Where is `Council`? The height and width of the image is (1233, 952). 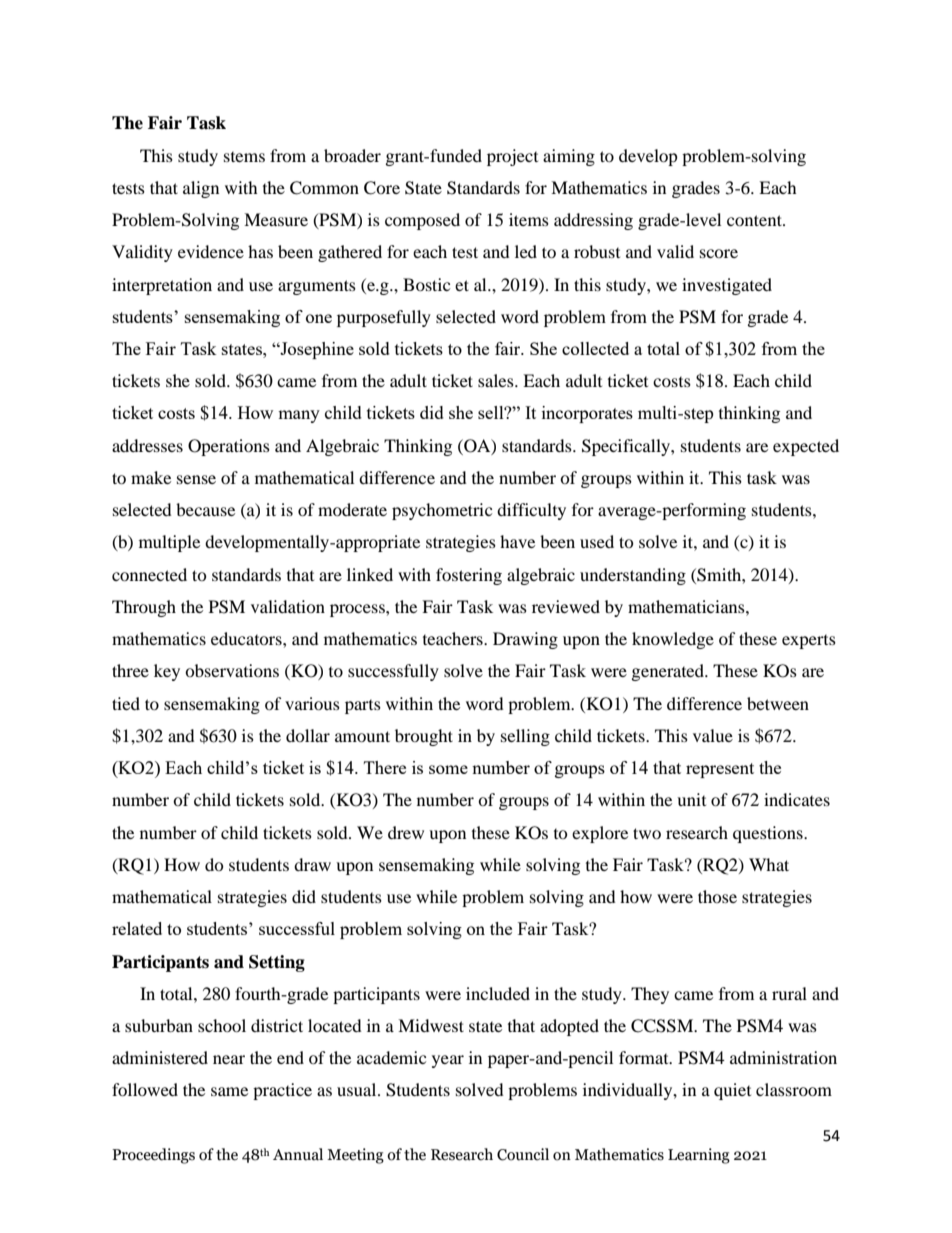 Council is located at coordinates (523, 1154).
